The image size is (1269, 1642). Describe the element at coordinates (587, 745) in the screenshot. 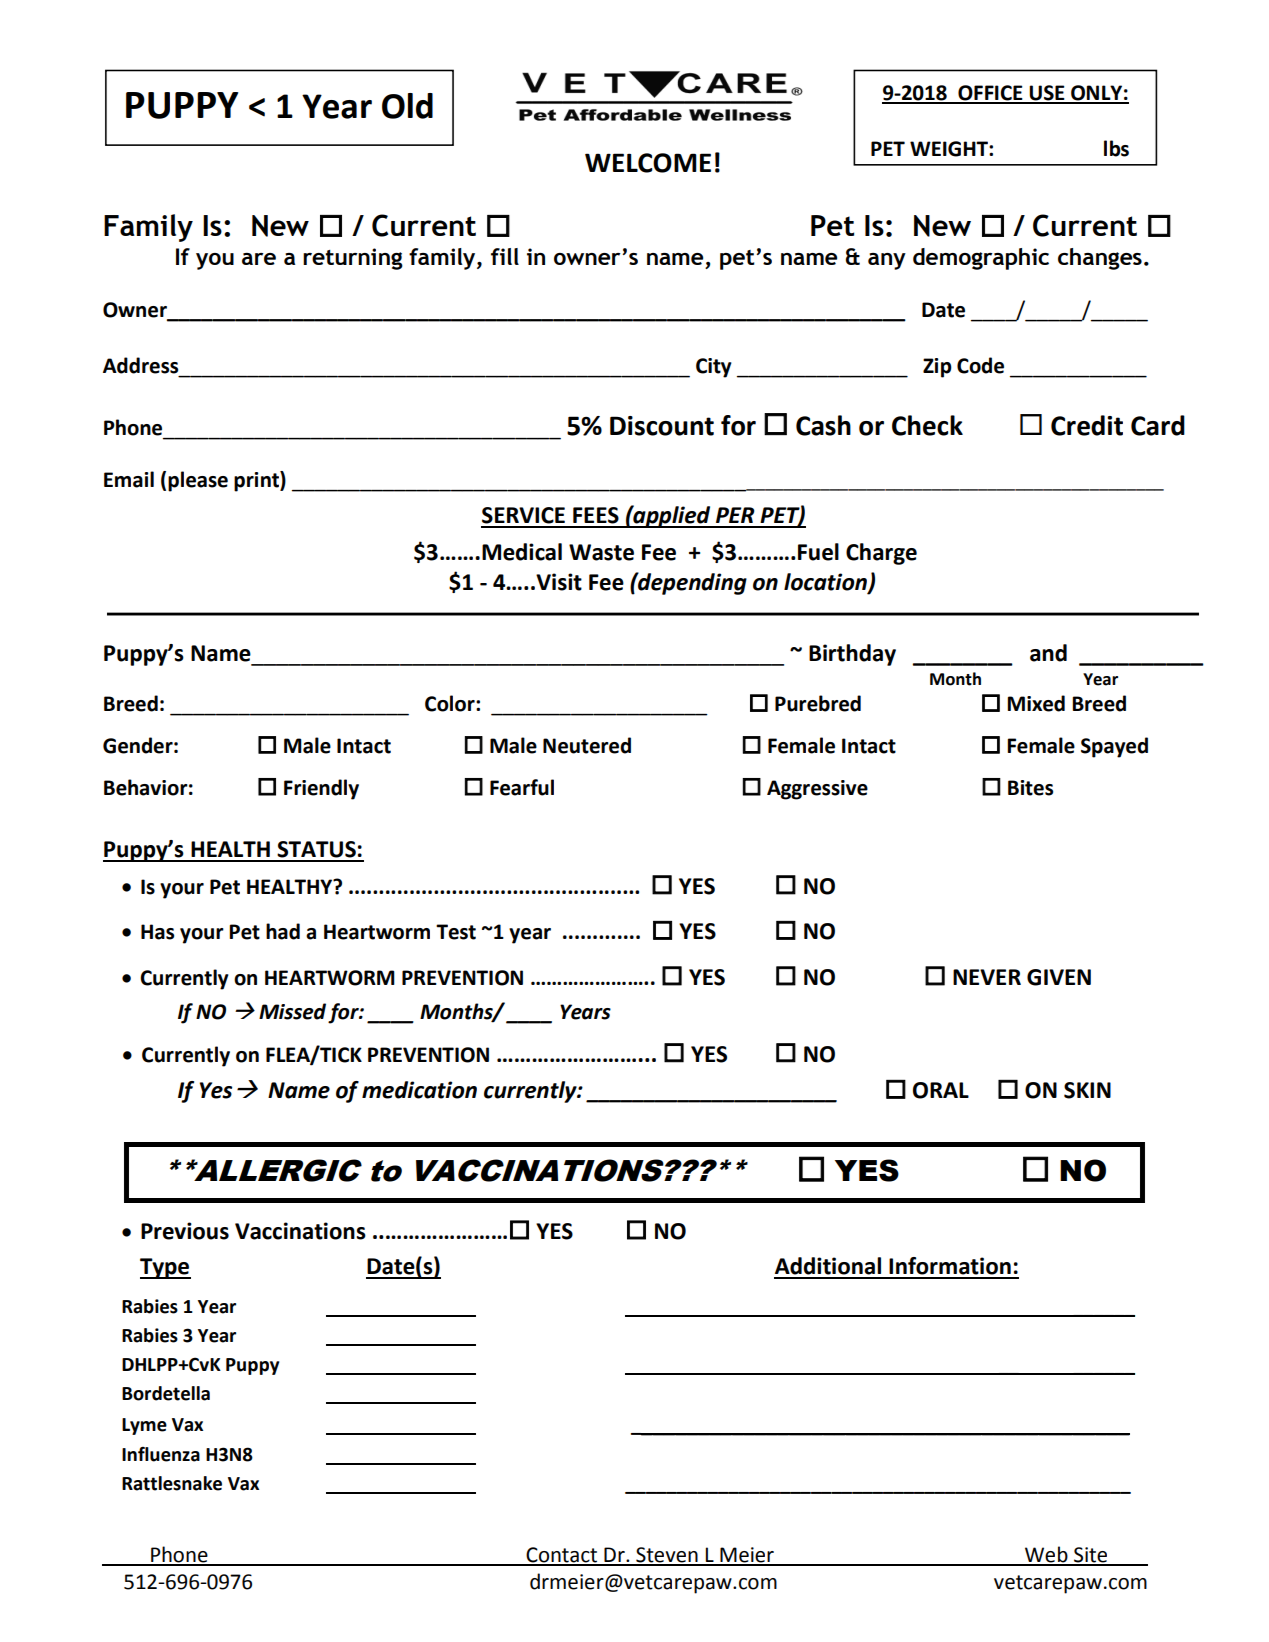

I see `Neutered` at that location.
